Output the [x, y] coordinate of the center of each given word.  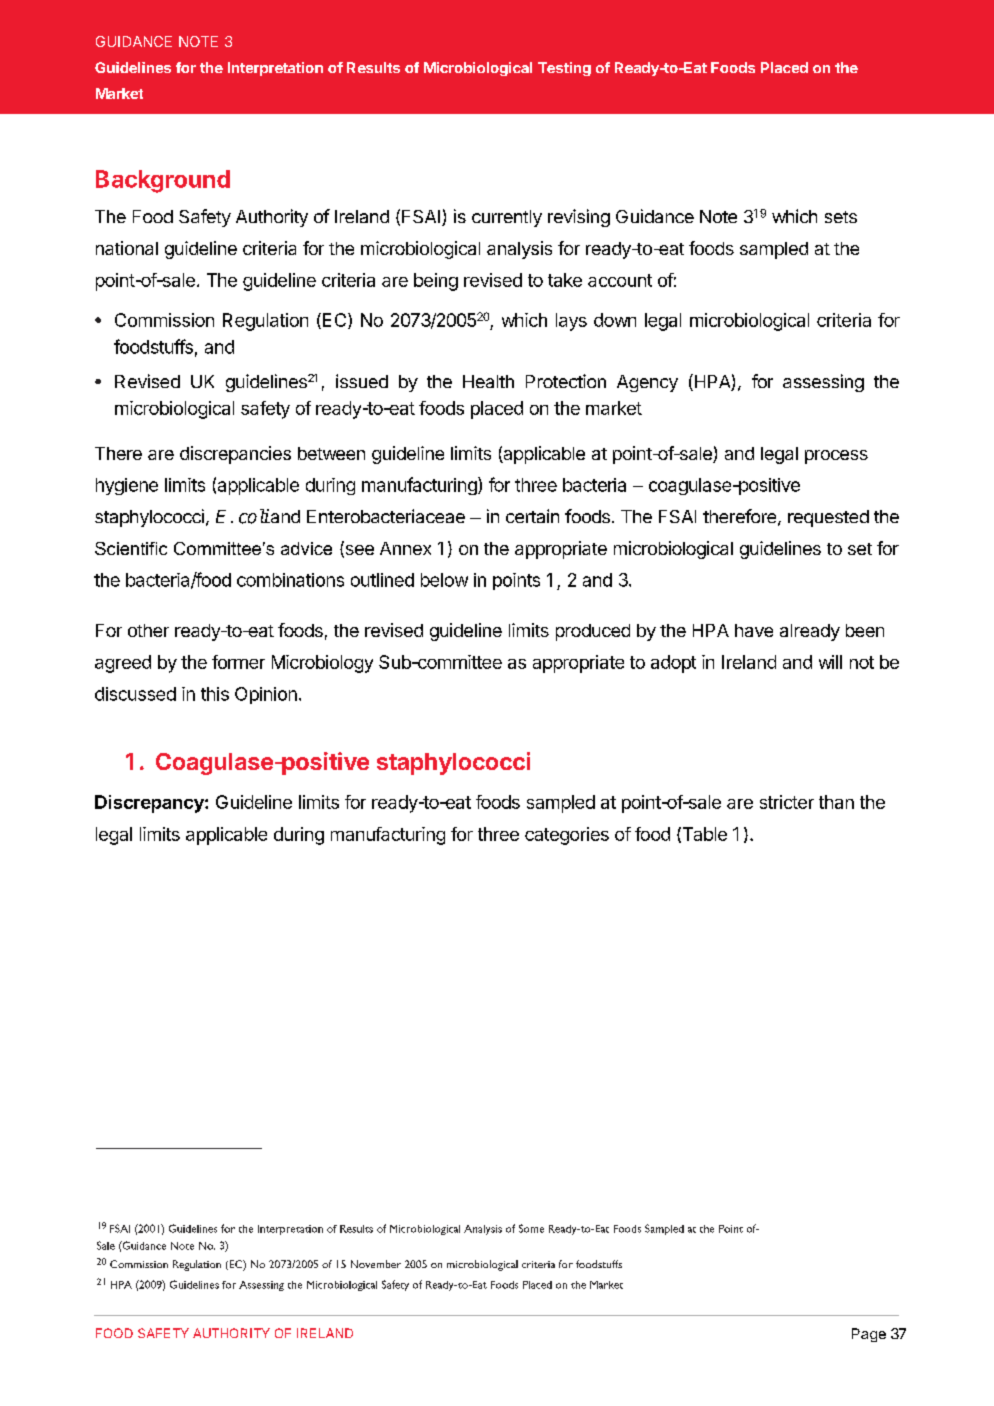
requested [828, 518]
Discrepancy [150, 804]
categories [567, 836]
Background [163, 181]
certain [532, 516]
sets [841, 217]
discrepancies [235, 455]
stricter [787, 802]
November [376, 1264]
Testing [564, 69]
